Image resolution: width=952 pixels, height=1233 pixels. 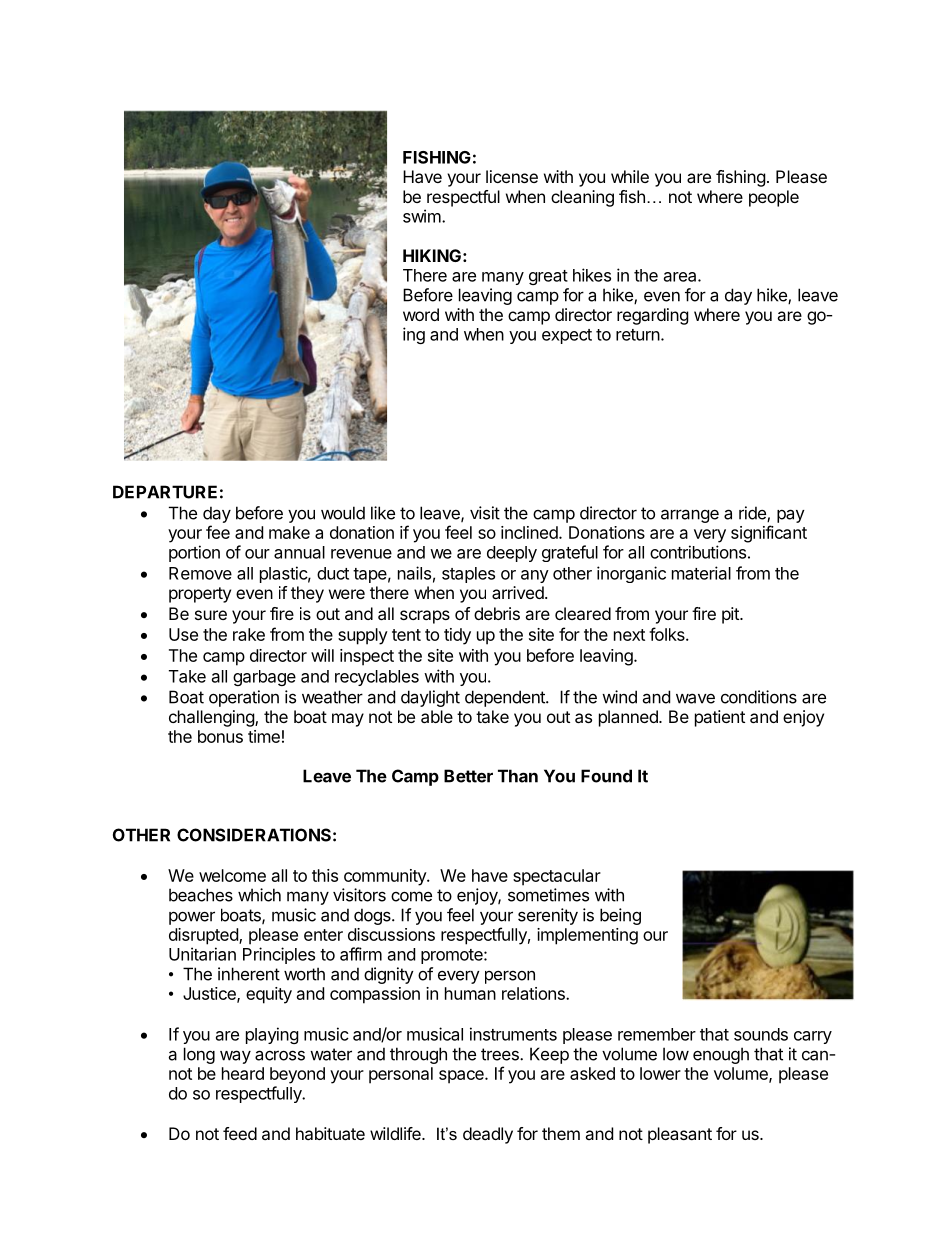 I want to click on bonus, so click(x=220, y=736).
